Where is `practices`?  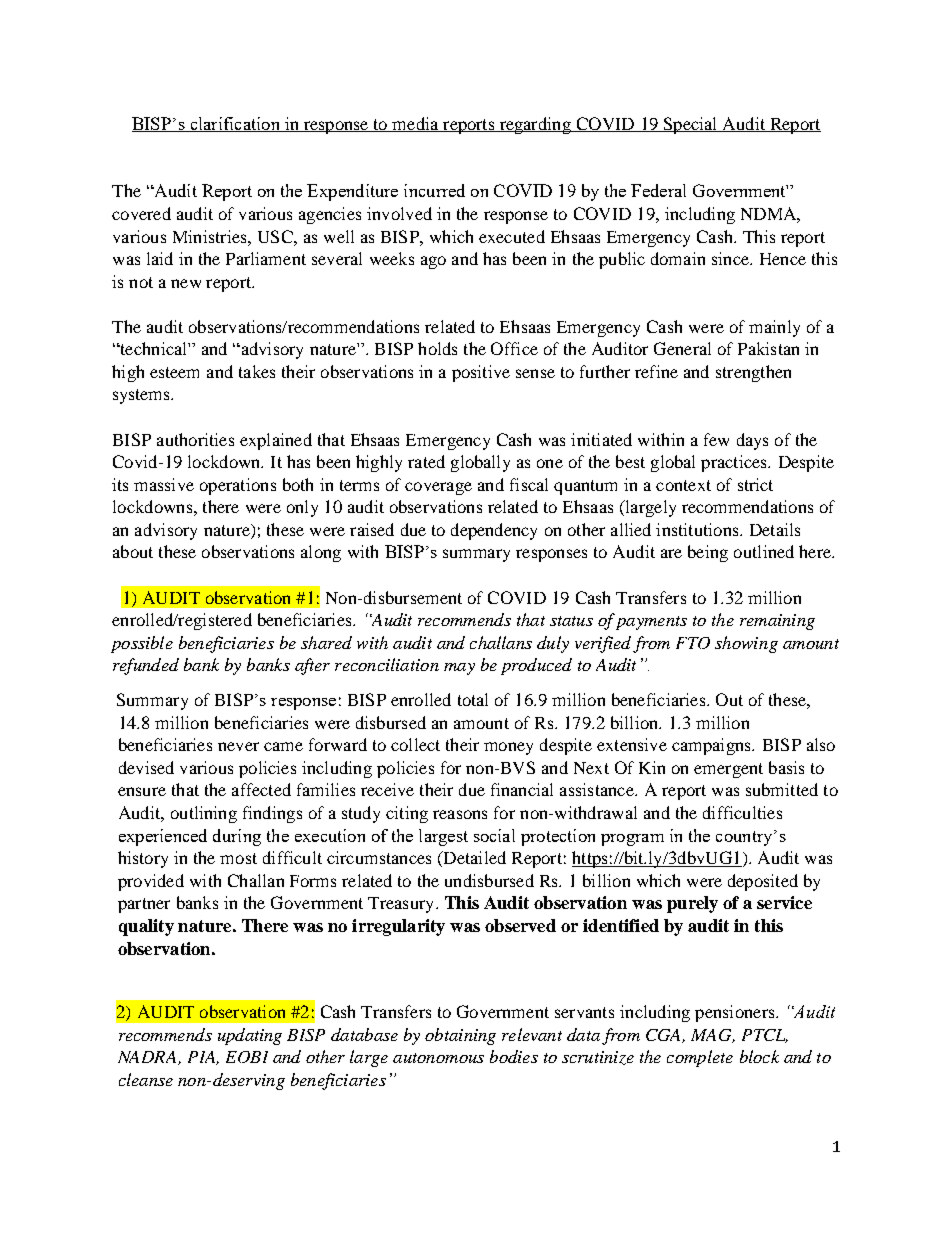 practices is located at coordinates (735, 463).
